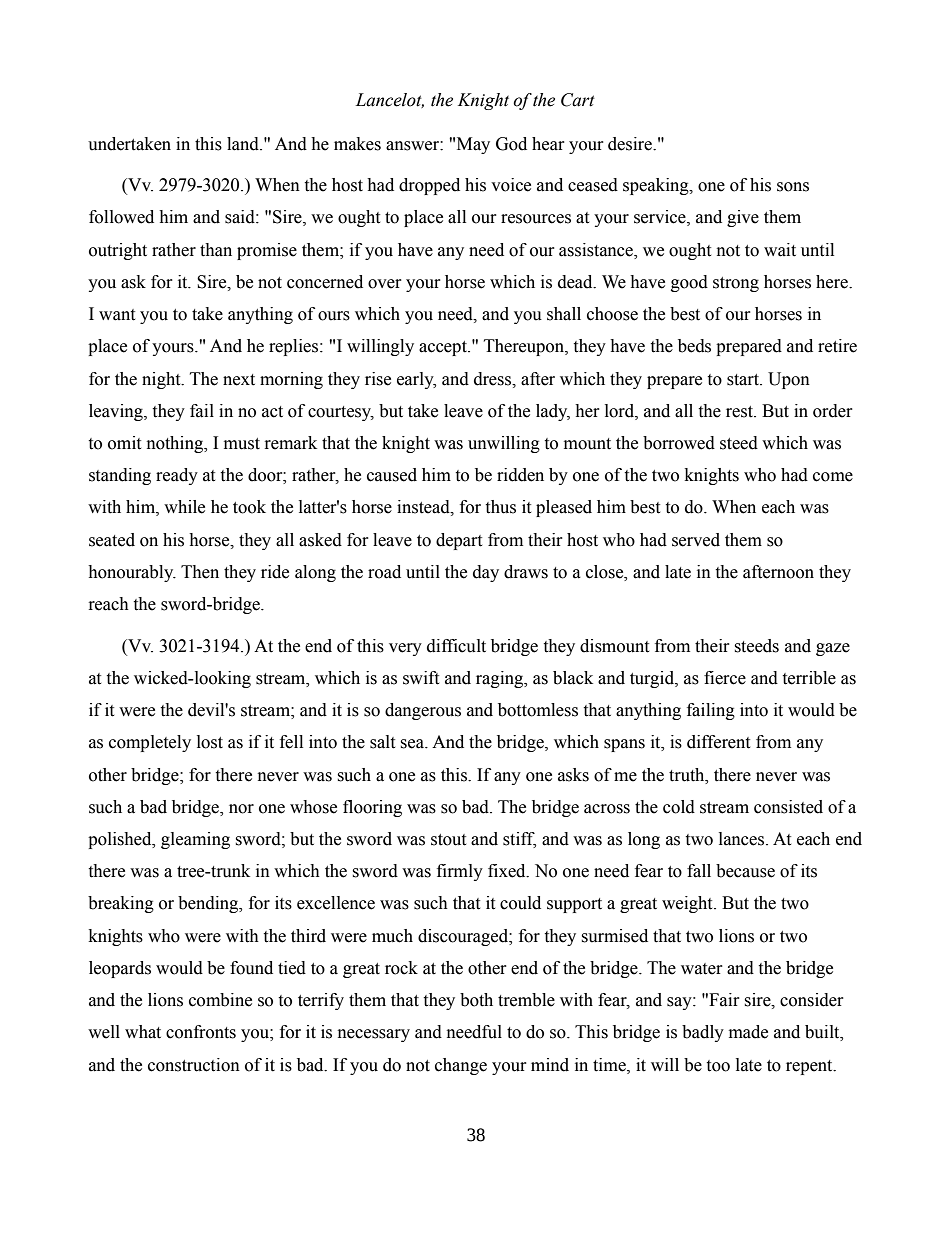 The image size is (952, 1233). What do you see at coordinates (444, 348) in the page?
I see `accept` at bounding box center [444, 348].
